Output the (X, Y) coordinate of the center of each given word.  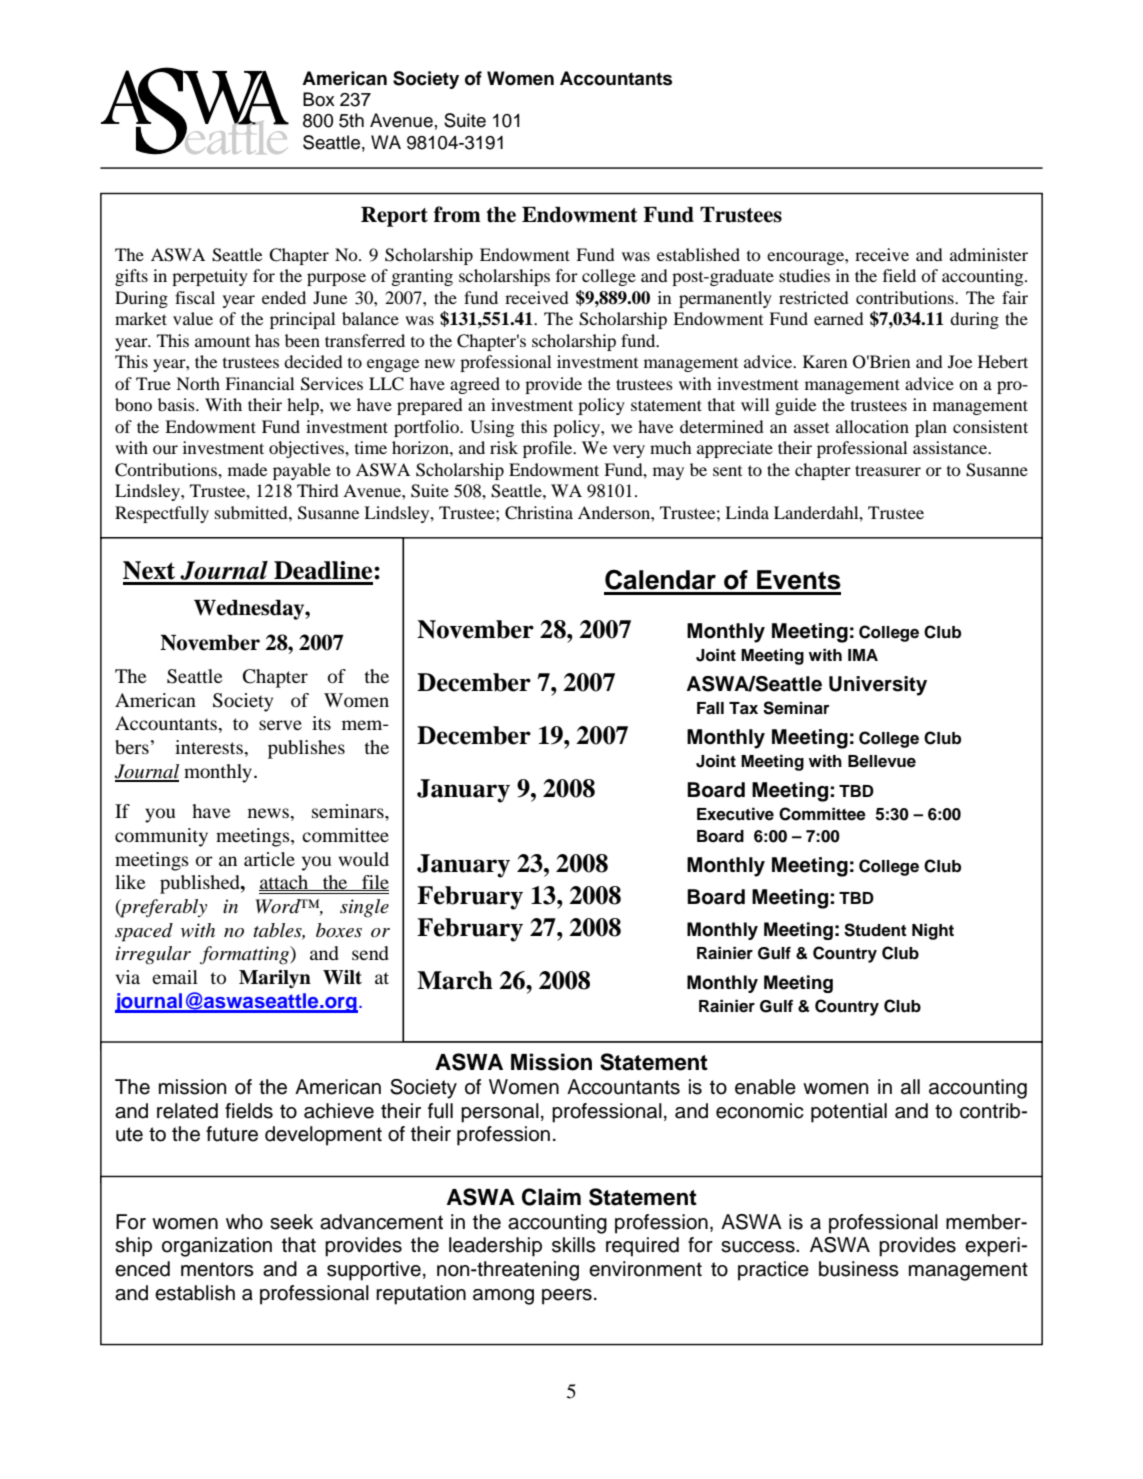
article (269, 859)
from (457, 214)
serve (280, 725)
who (244, 1222)
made (247, 469)
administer (989, 254)
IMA (863, 655)
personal (500, 1113)
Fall (710, 708)
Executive (735, 814)
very (629, 451)
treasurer (888, 470)
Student (875, 930)
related (187, 1111)
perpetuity (210, 277)
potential (849, 1113)
